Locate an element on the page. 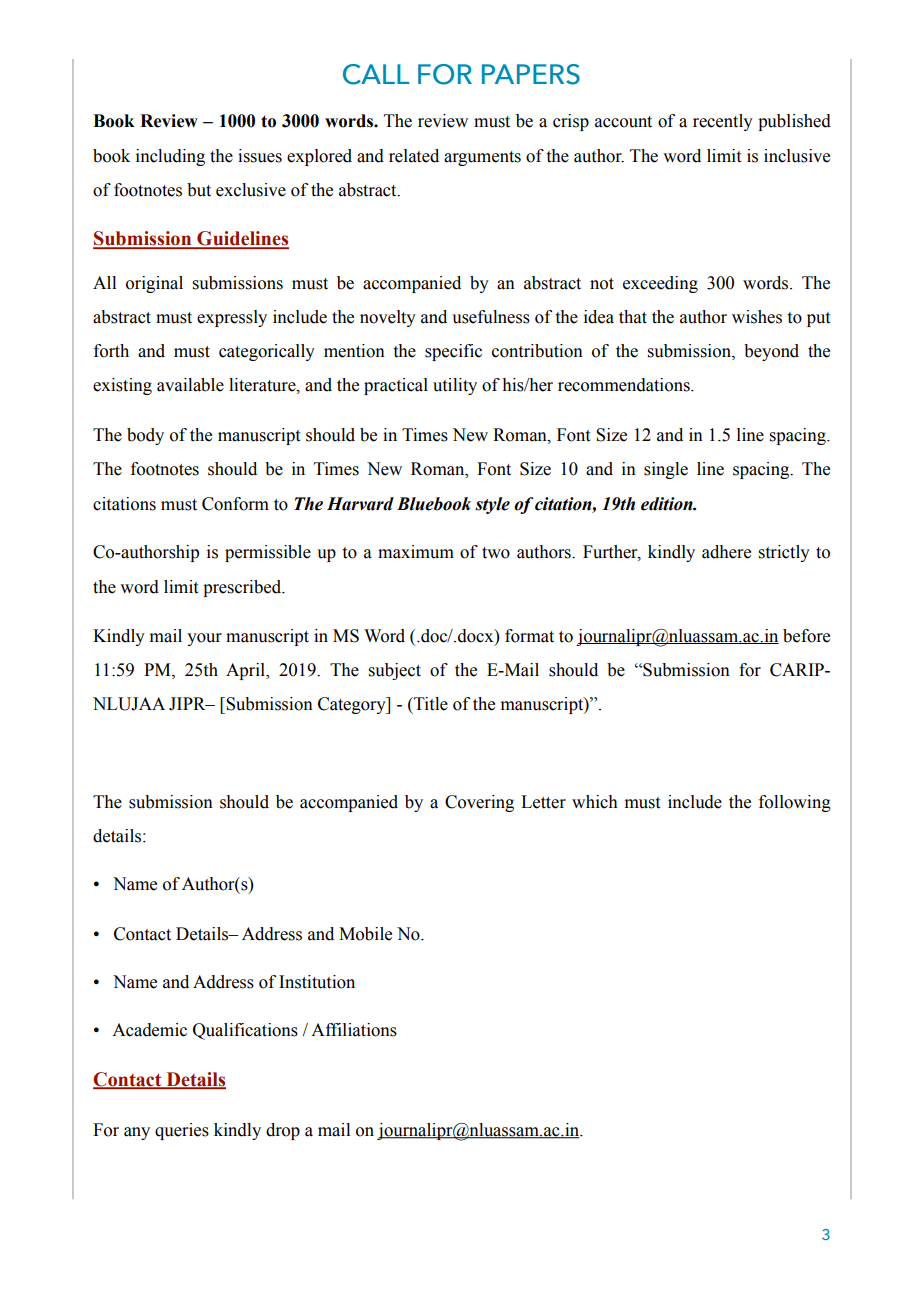  recently is located at coordinates (723, 122).
